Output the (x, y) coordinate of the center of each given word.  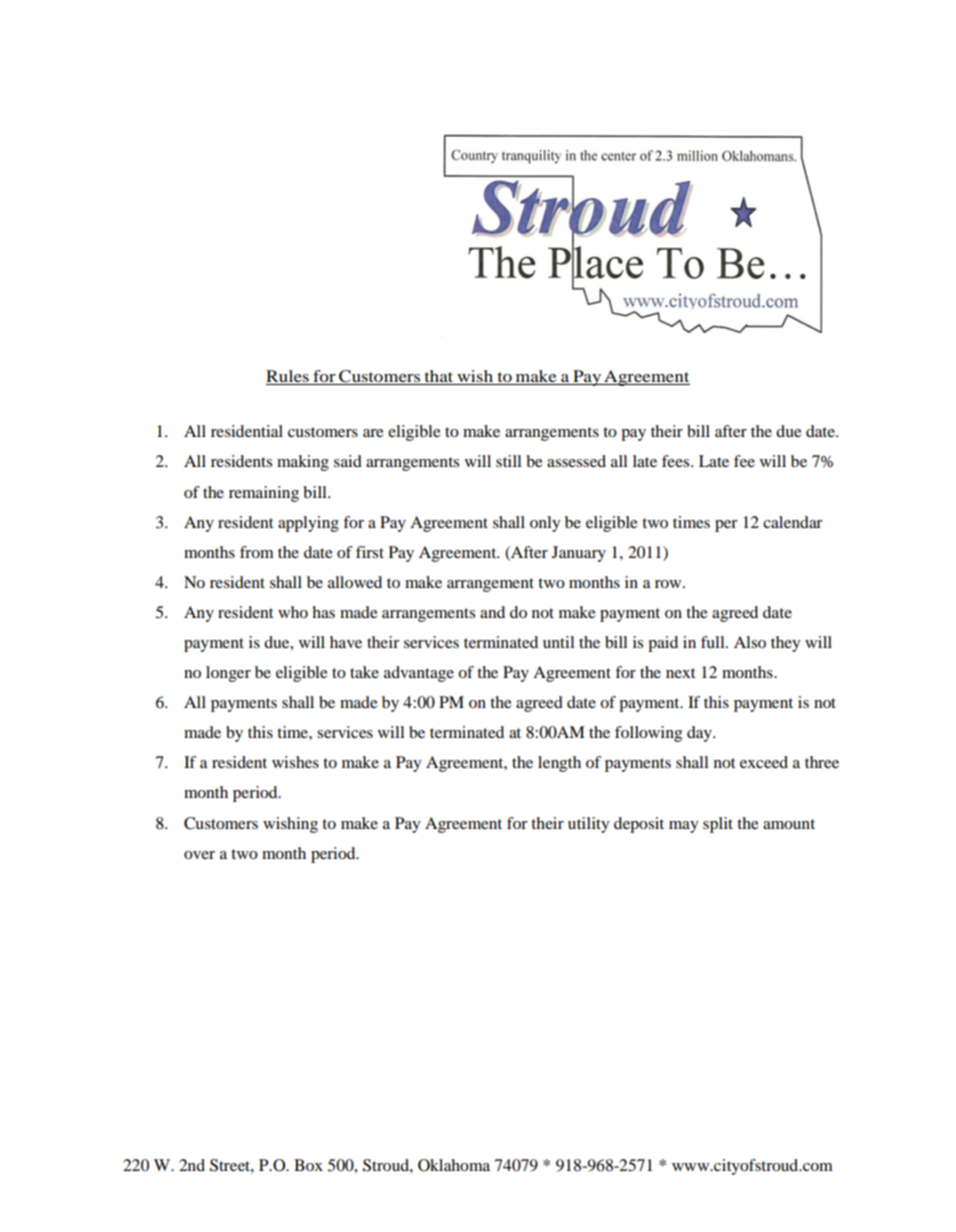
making (303, 463)
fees (677, 461)
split (718, 825)
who (293, 612)
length (559, 764)
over (199, 855)
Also (750, 642)
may (683, 827)
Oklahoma (454, 1165)
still (508, 461)
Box (308, 1165)
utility (588, 825)
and (492, 612)
